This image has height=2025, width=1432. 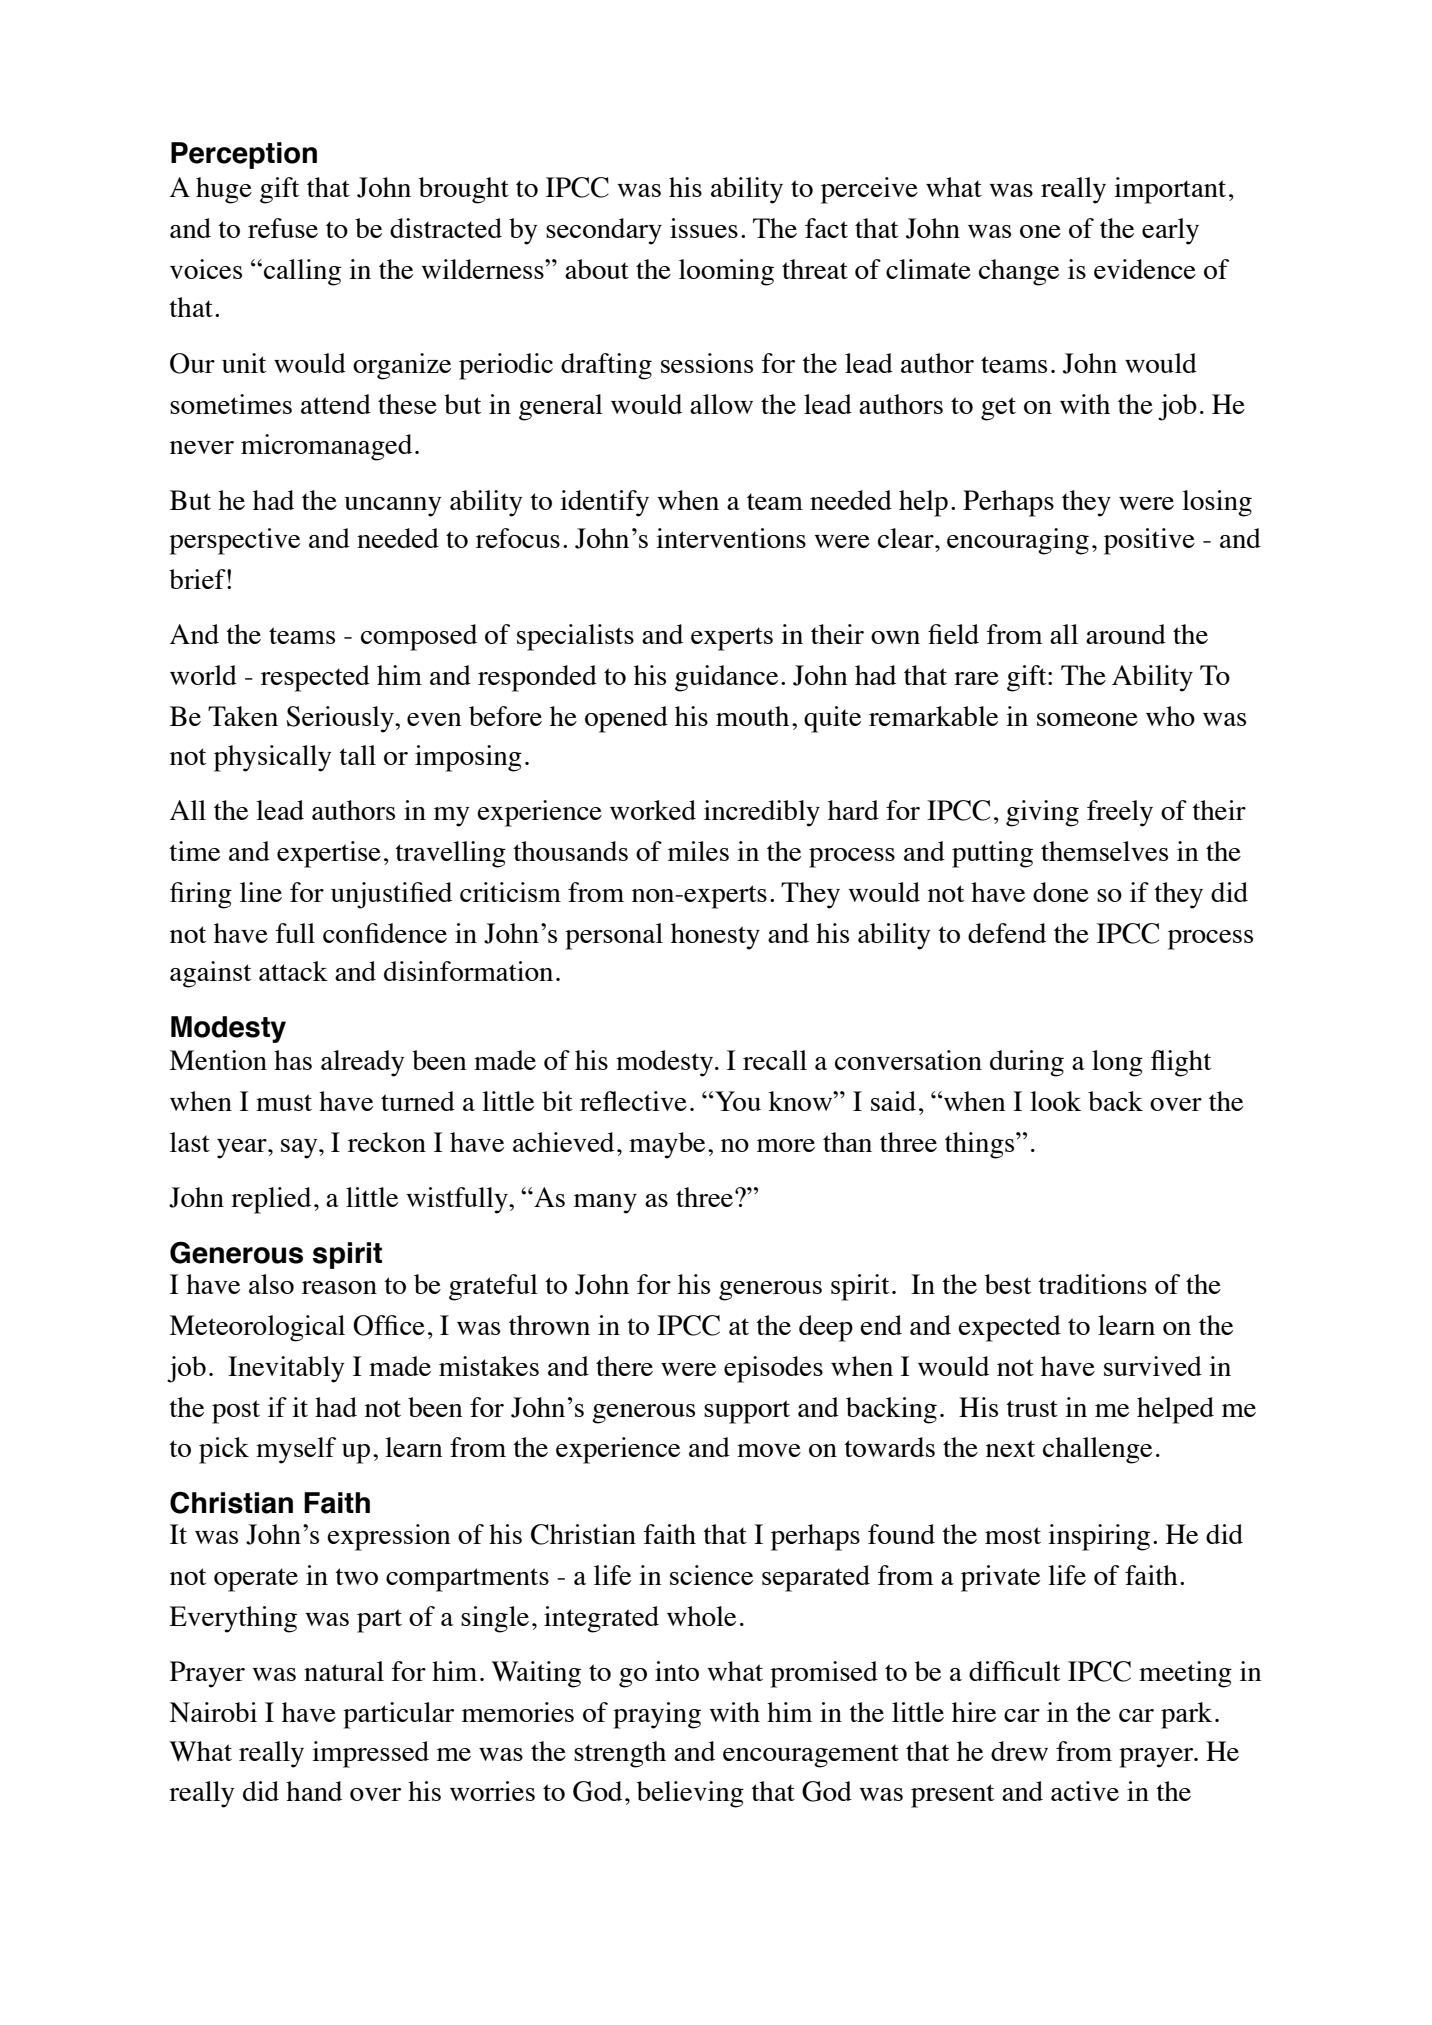 I want to click on many, so click(x=605, y=1204).
